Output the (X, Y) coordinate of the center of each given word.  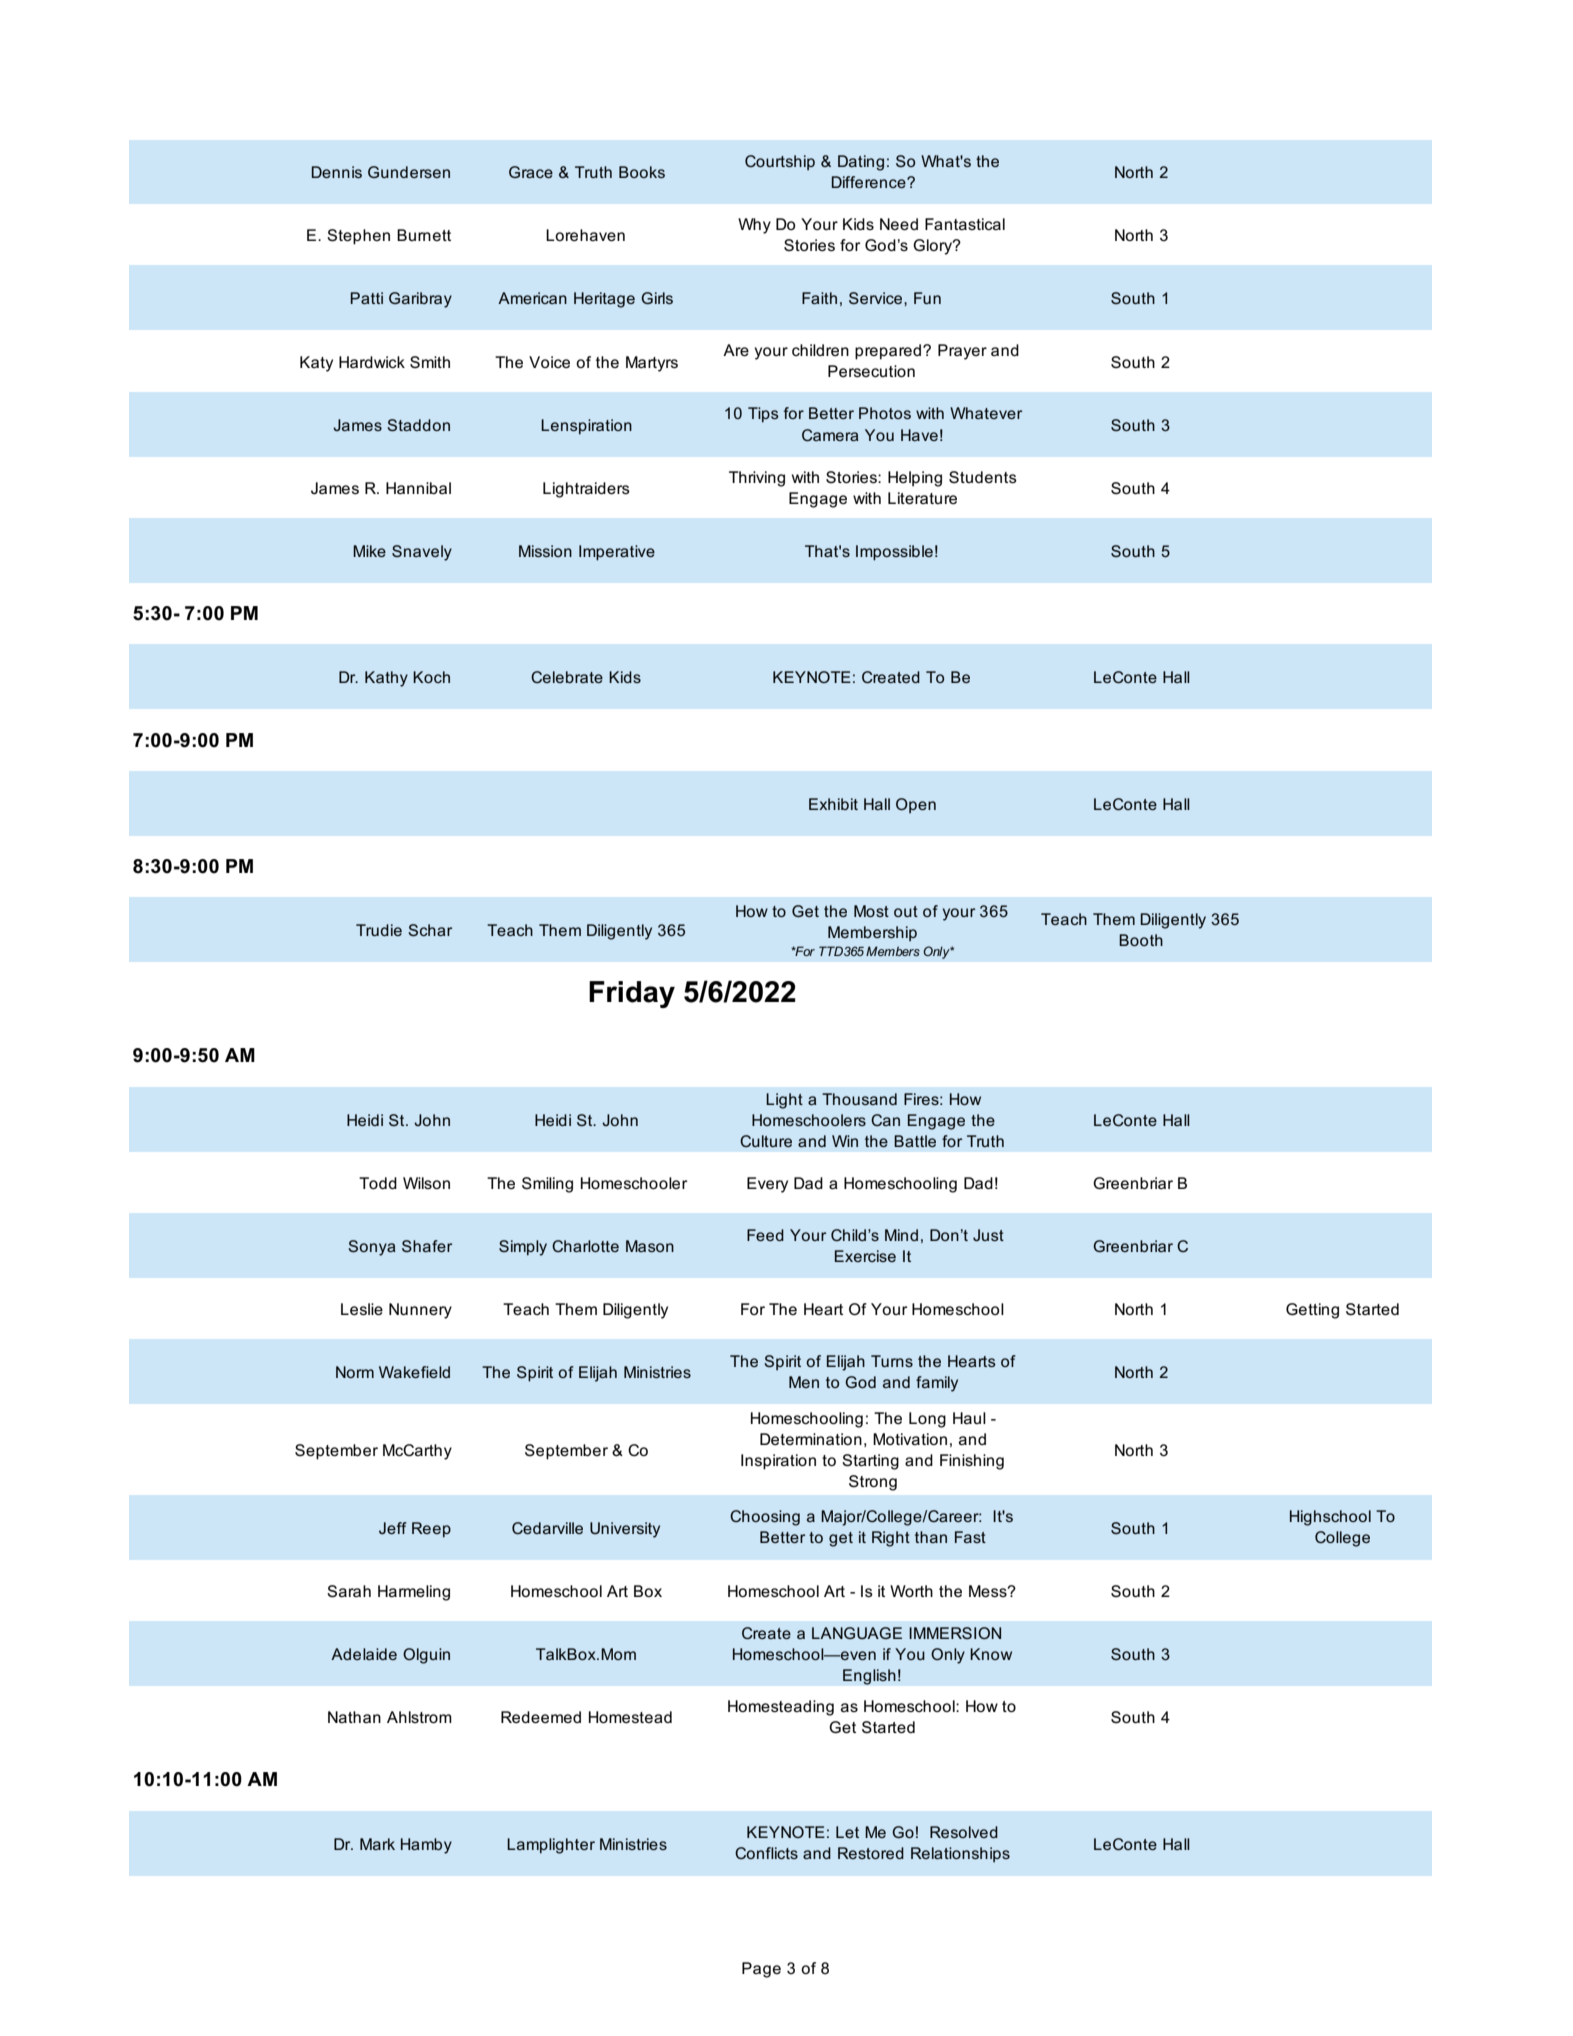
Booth (1141, 940)
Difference (870, 182)
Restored (871, 1853)
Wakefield (414, 1372)
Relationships (960, 1854)
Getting (1312, 1311)
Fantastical (965, 224)
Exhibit (833, 804)
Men (804, 1382)
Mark (377, 1844)
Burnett (424, 235)
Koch (431, 677)
